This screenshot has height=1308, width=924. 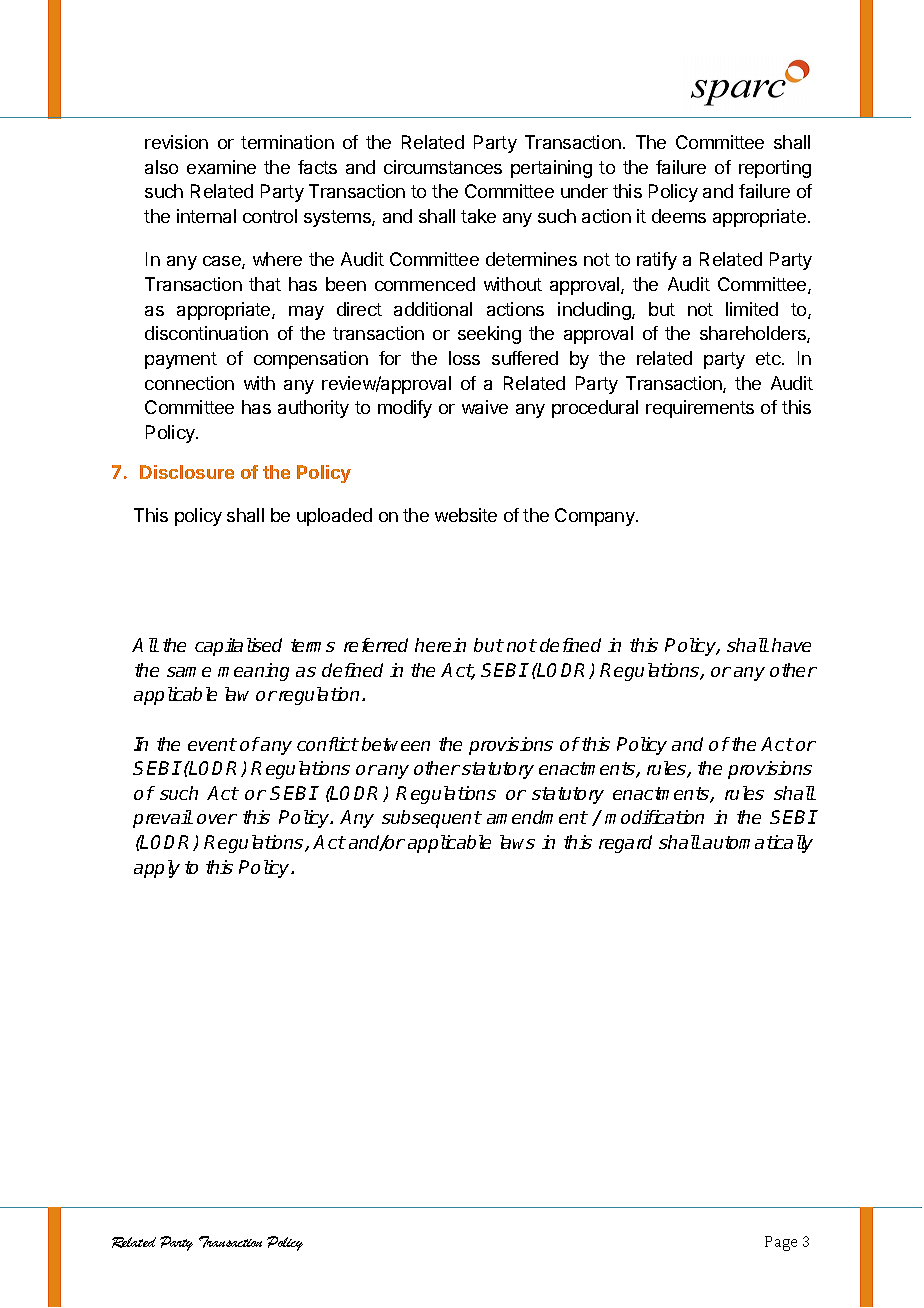 I want to click on Company, so click(x=596, y=517).
